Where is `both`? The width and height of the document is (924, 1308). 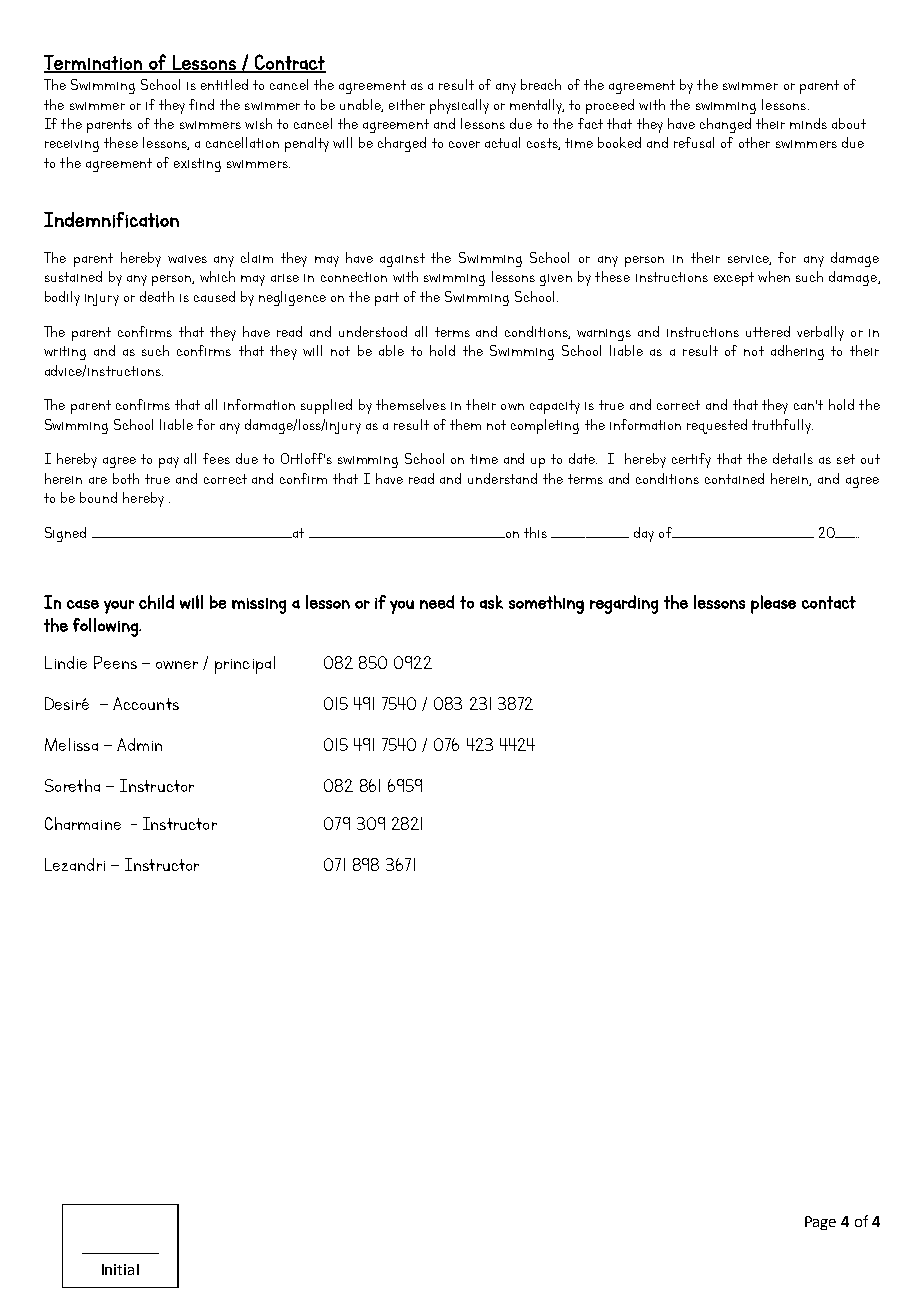 both is located at coordinates (126, 478).
